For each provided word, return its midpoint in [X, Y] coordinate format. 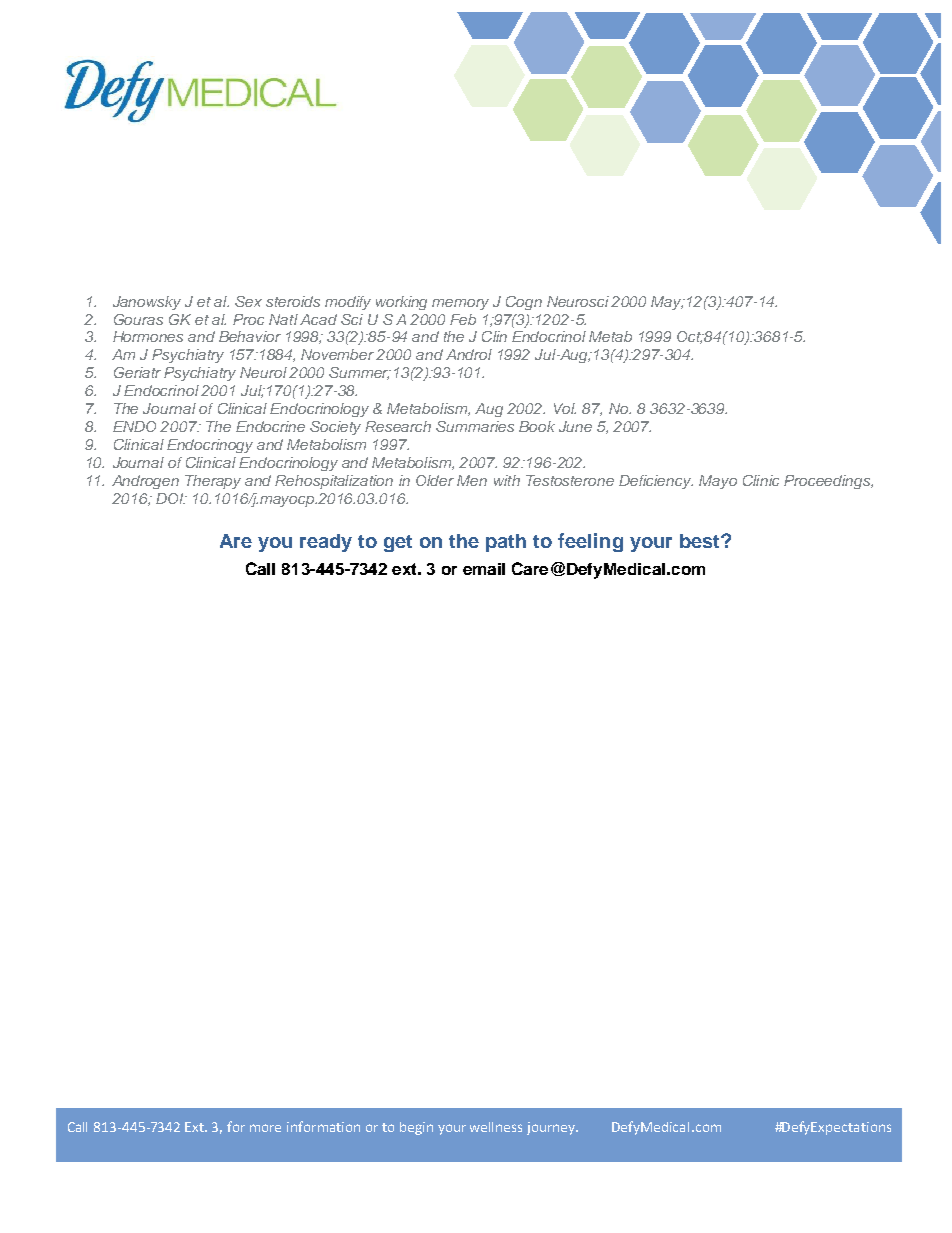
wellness [496, 1127]
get [398, 543]
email [484, 569]
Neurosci [578, 301]
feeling [590, 542]
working [401, 303]
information [323, 1126]
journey [552, 1128]
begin [416, 1128]
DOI [171, 498]
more [265, 1128]
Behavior [250, 336]
